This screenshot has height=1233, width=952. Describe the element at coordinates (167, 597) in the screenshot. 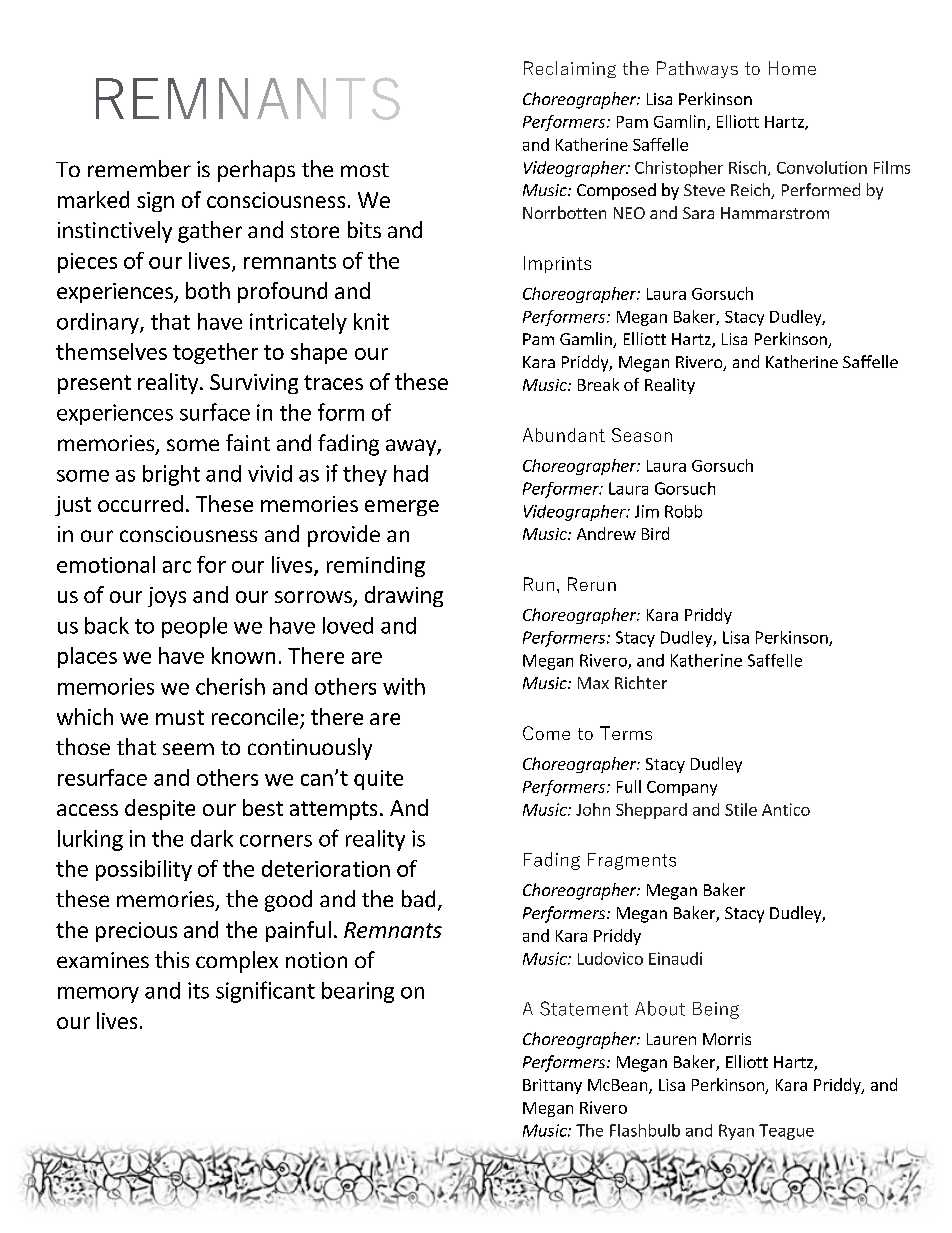

I see `joys` at that location.
